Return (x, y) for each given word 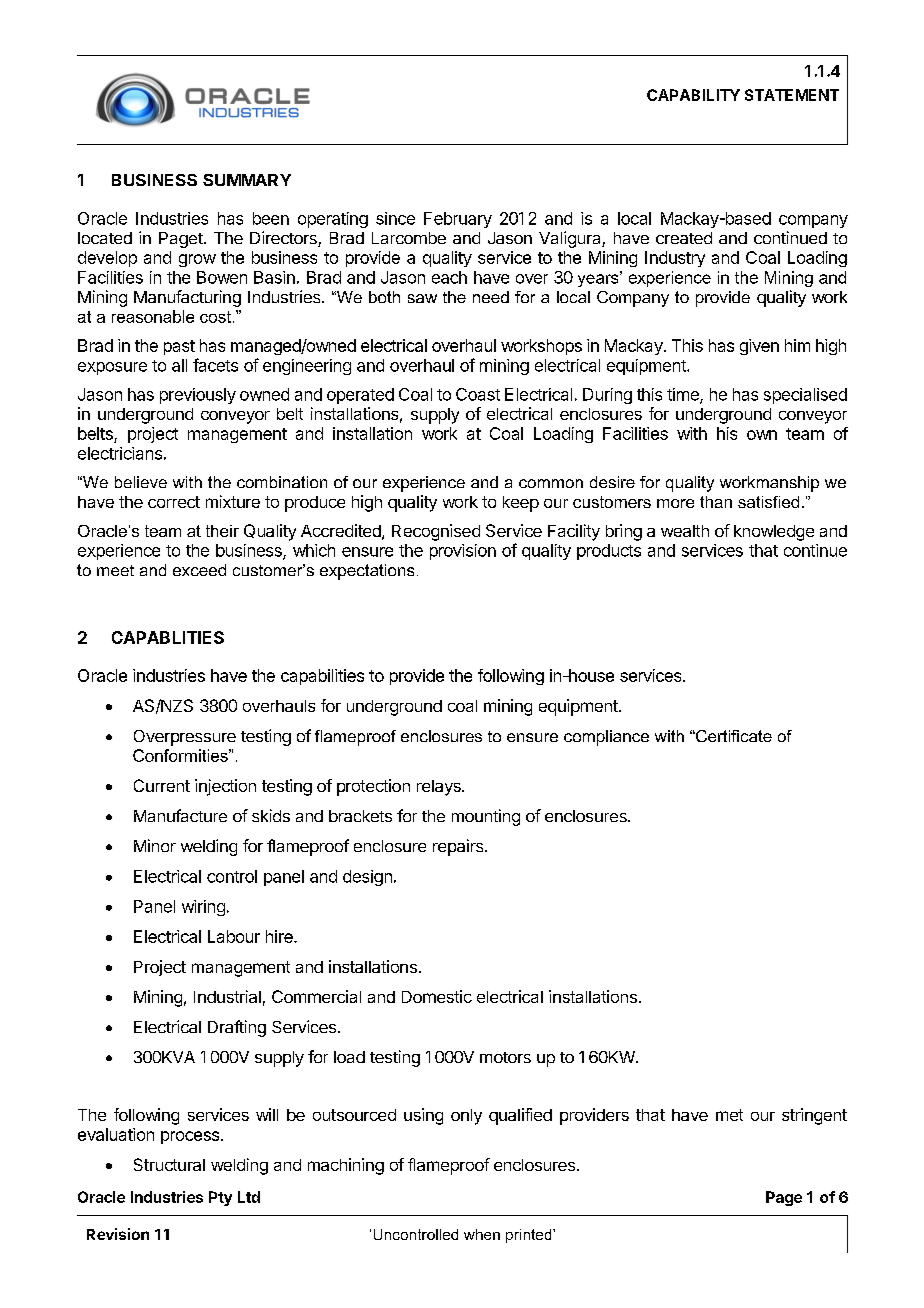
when (482, 1234)
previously (198, 396)
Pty (220, 1198)
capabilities (322, 677)
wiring (203, 908)
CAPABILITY (693, 95)
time (684, 395)
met (729, 1115)
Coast (478, 394)
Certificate (733, 736)
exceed (199, 570)
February (458, 220)
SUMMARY (247, 180)
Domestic (437, 996)
